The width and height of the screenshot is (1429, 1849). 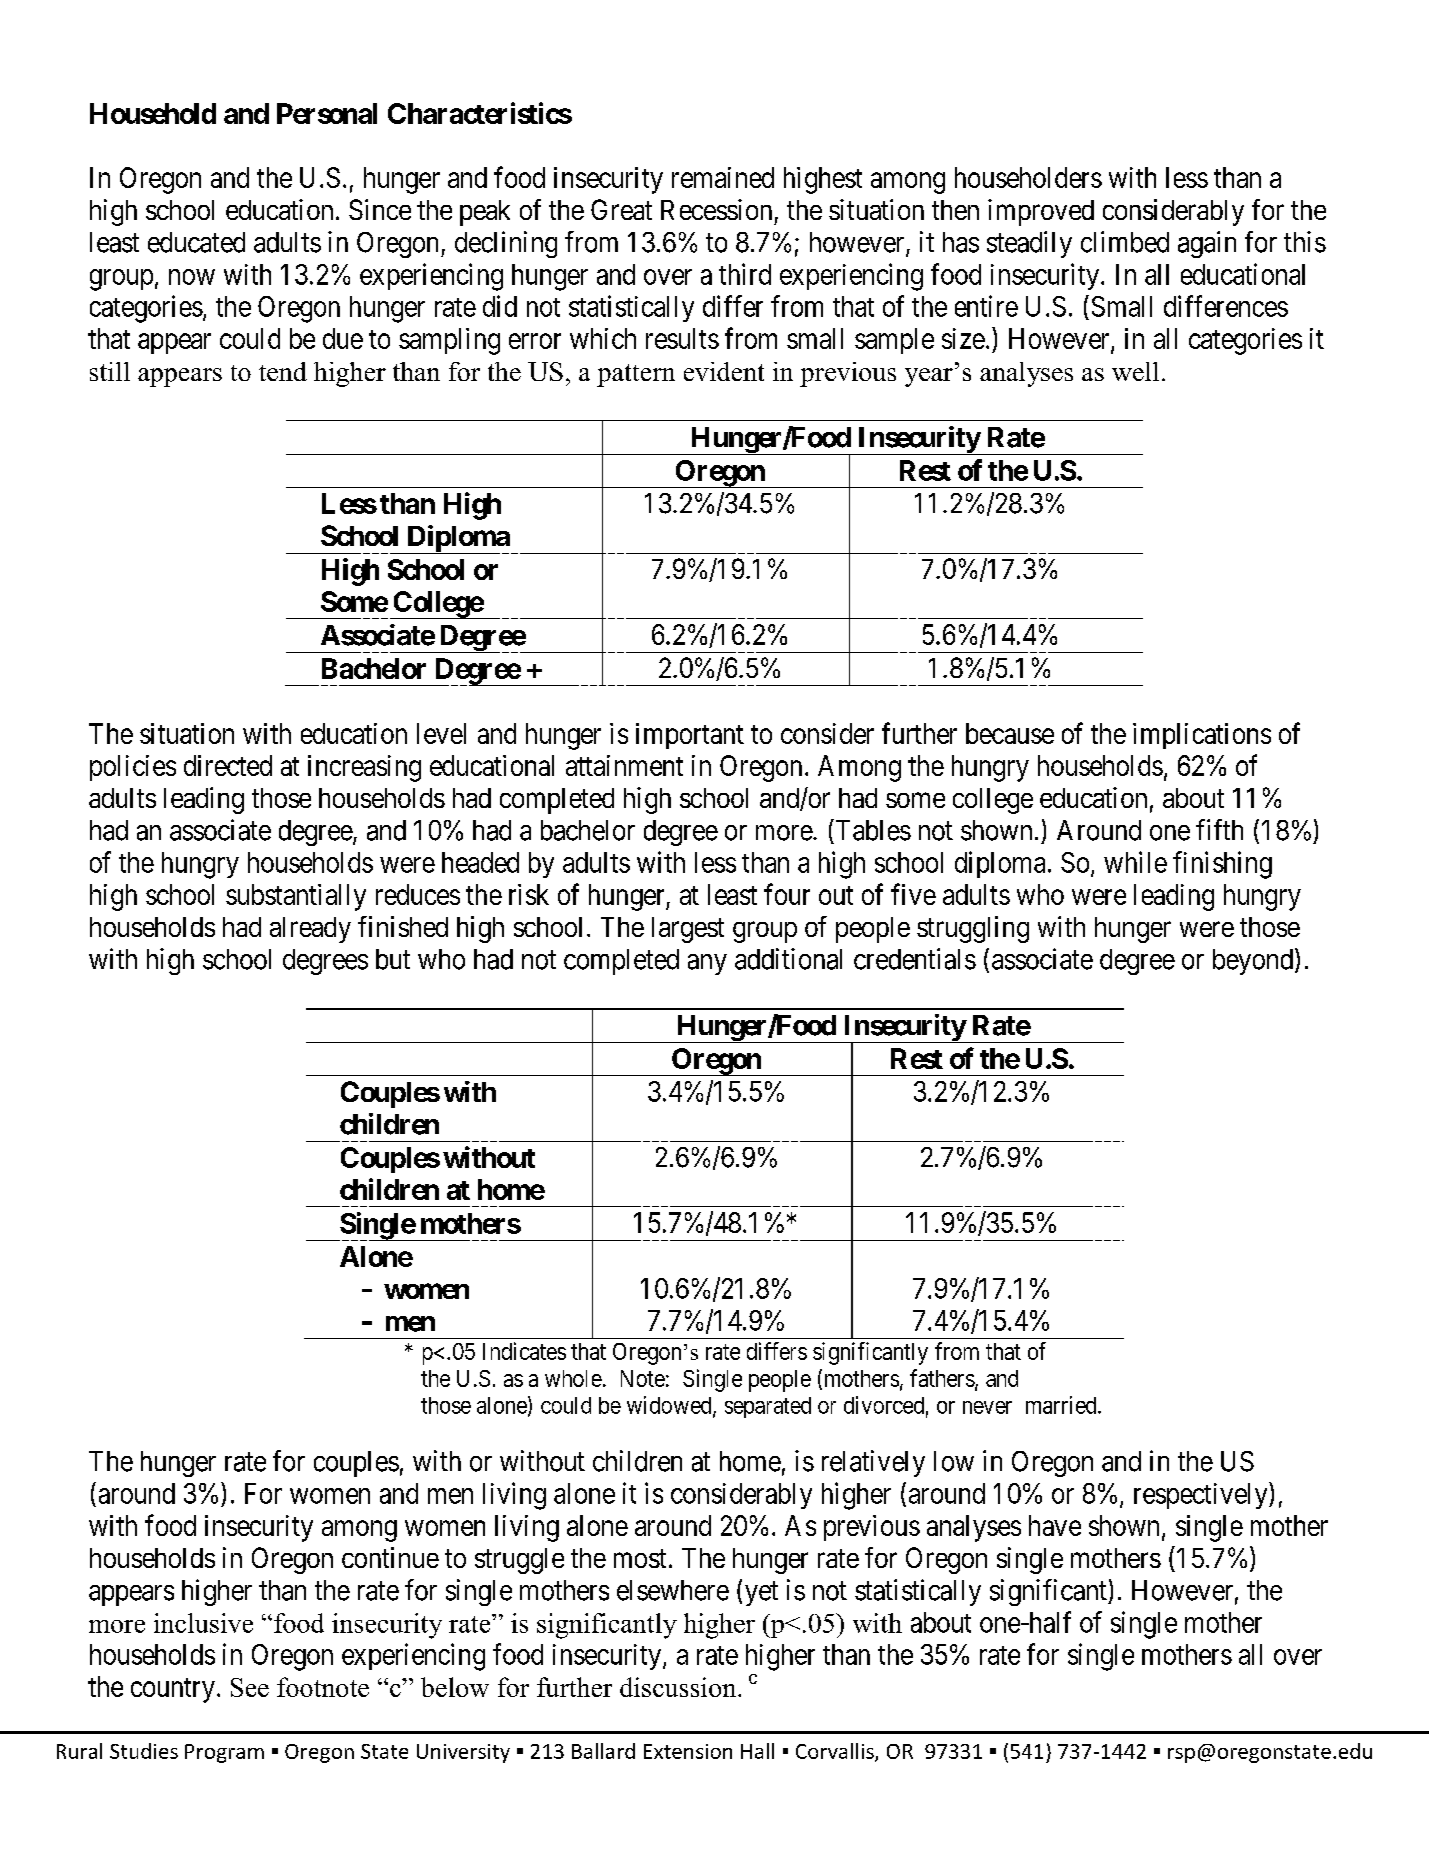 I want to click on educated, so click(x=196, y=242).
